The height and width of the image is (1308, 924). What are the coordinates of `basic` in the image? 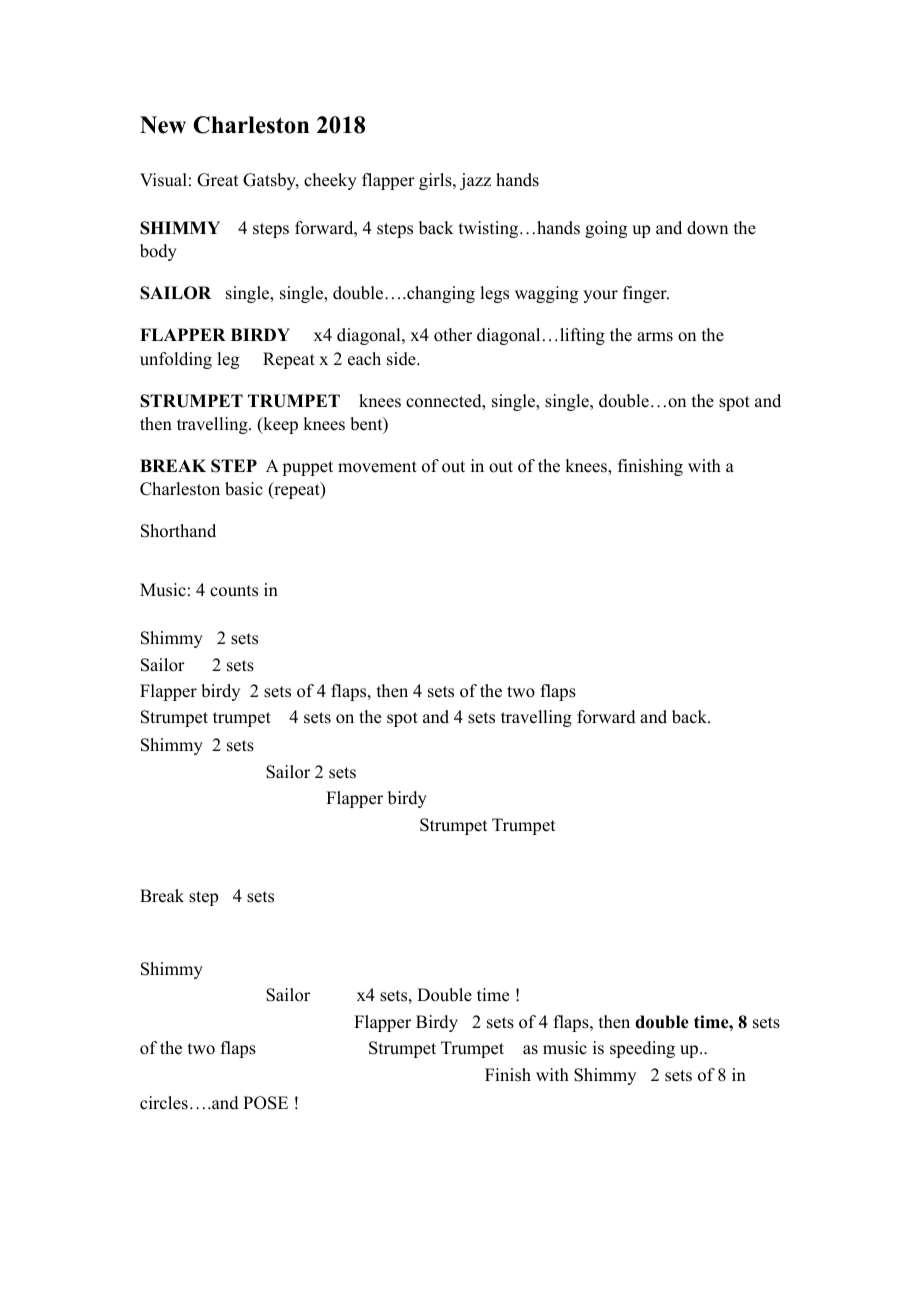 It's located at (244, 489).
